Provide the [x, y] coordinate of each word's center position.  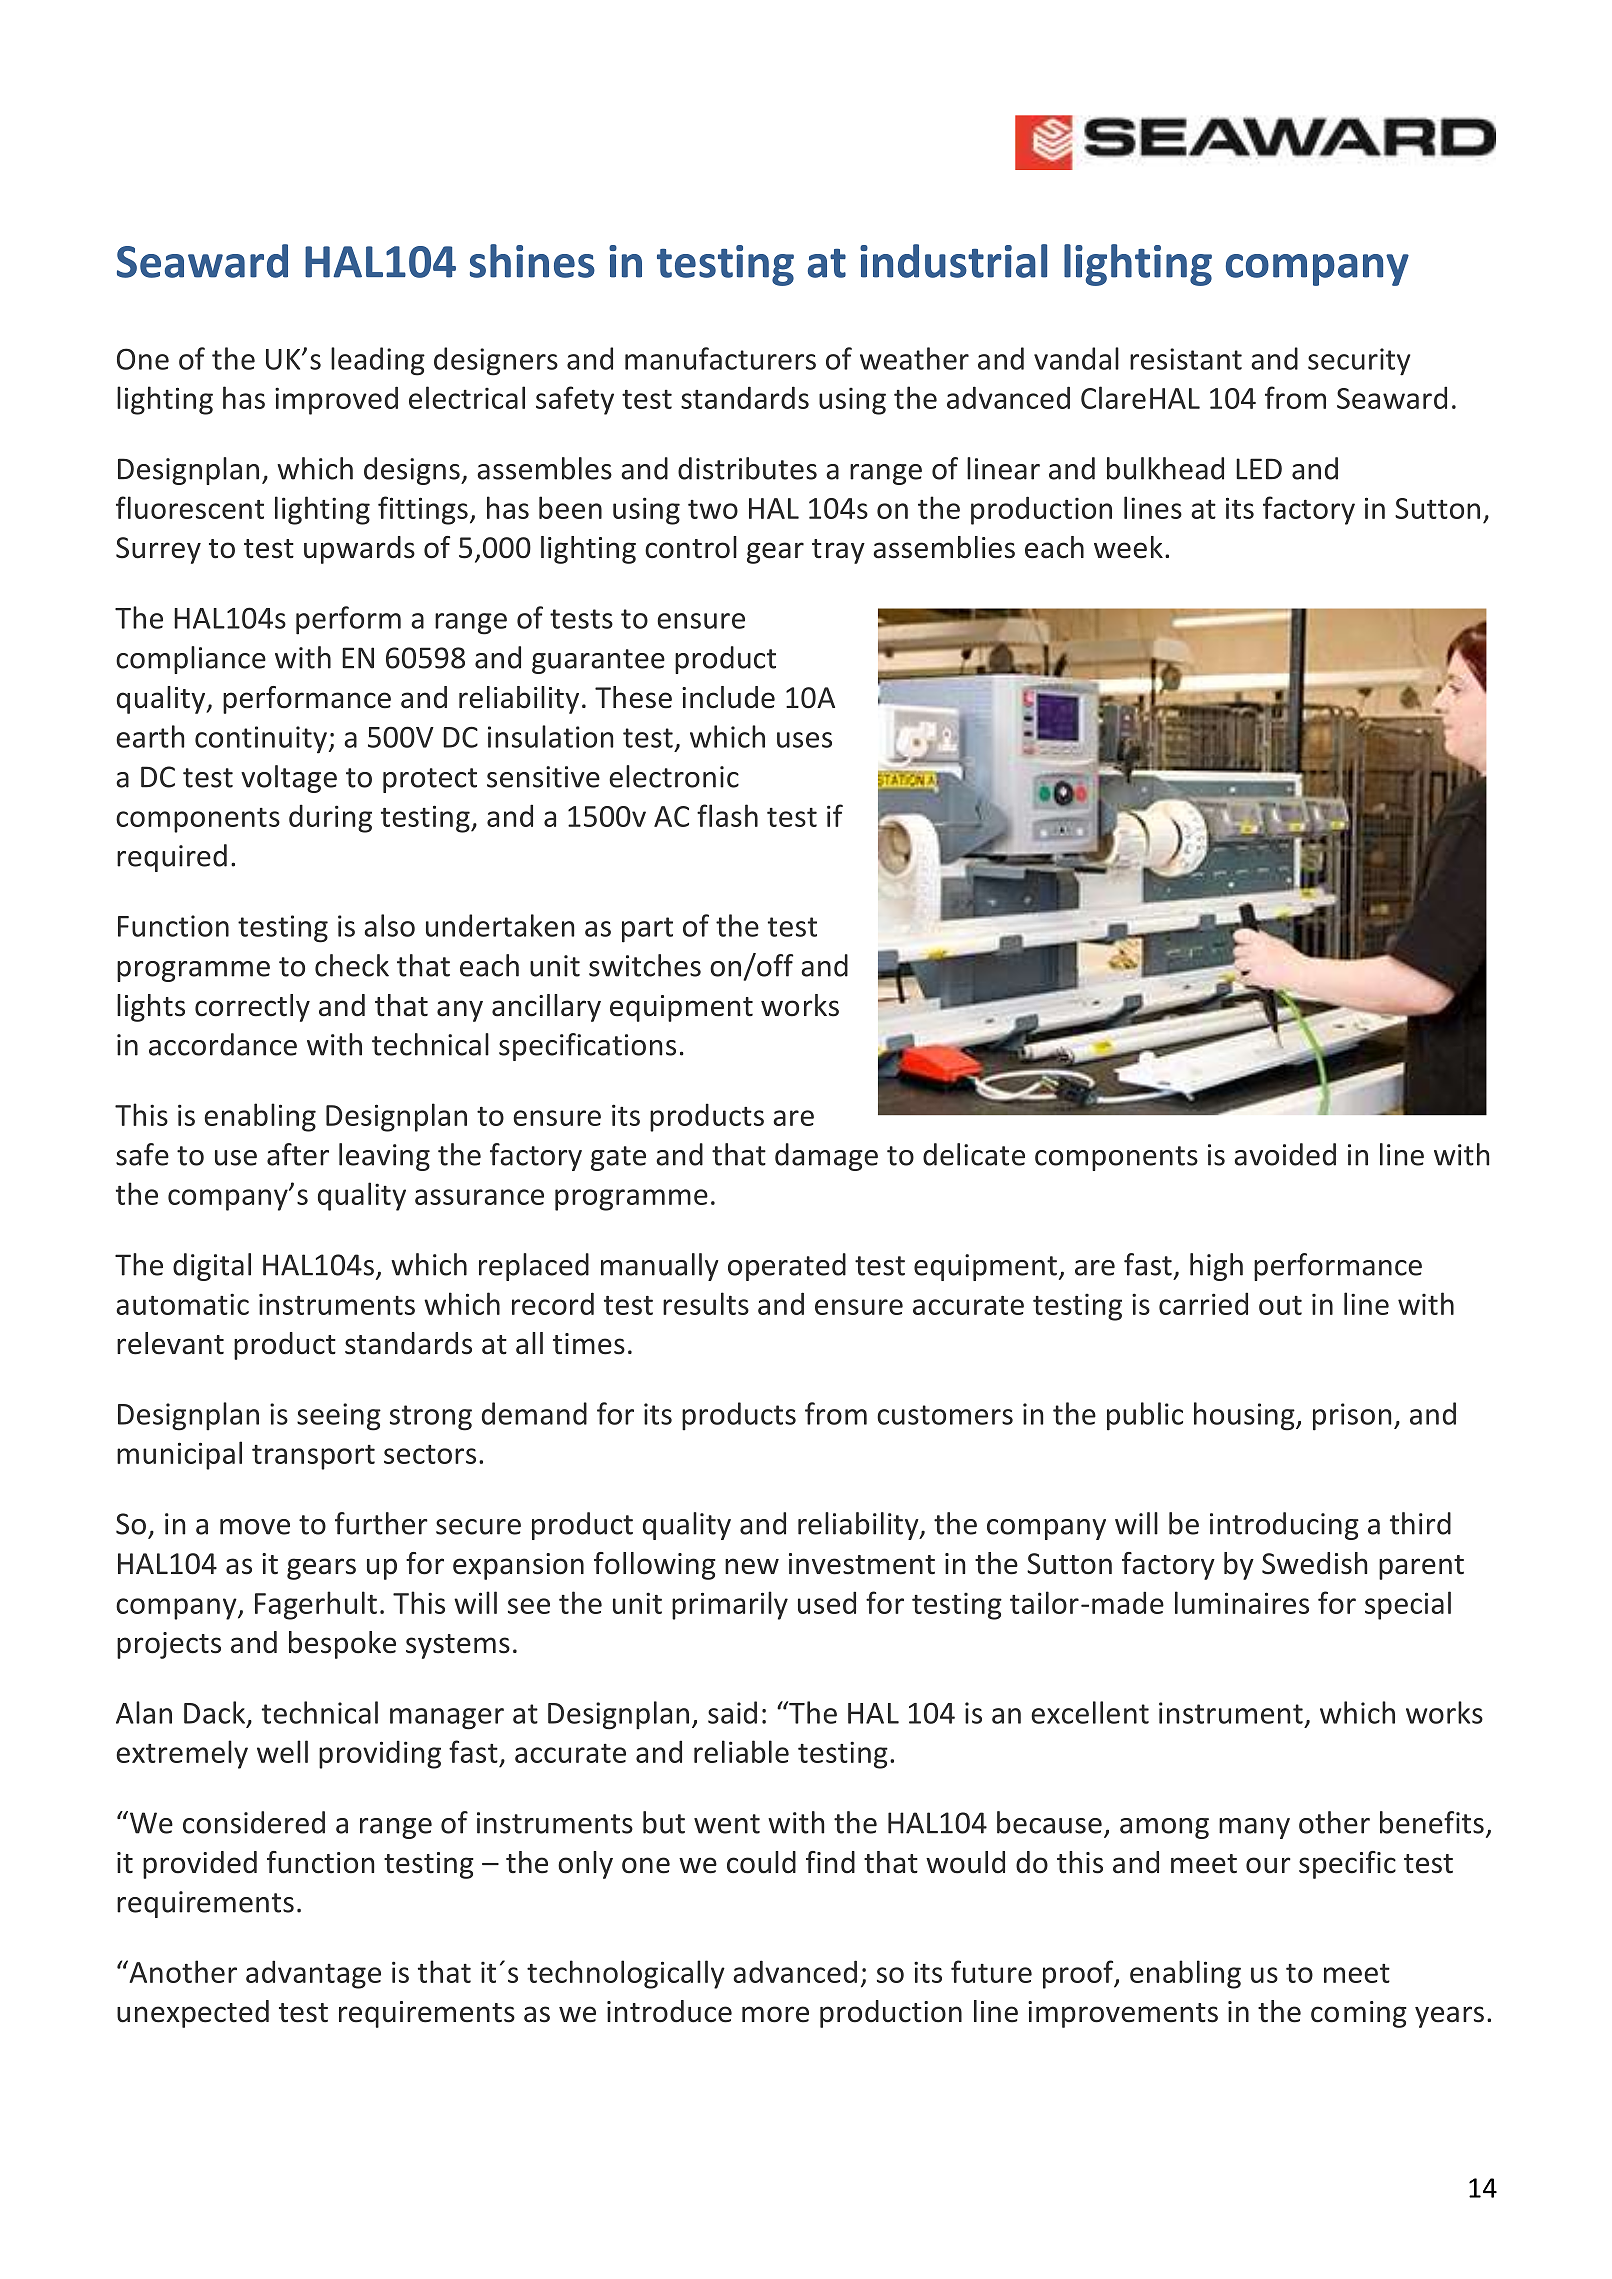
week [1128, 547]
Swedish [1314, 1563]
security [1359, 362]
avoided [1285, 1154]
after [298, 1154]
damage [826, 1157]
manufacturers [720, 358]
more [775, 2014]
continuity [261, 740]
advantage [313, 1974]
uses [804, 740]
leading [378, 361]
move [255, 1527]
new [752, 1566]
